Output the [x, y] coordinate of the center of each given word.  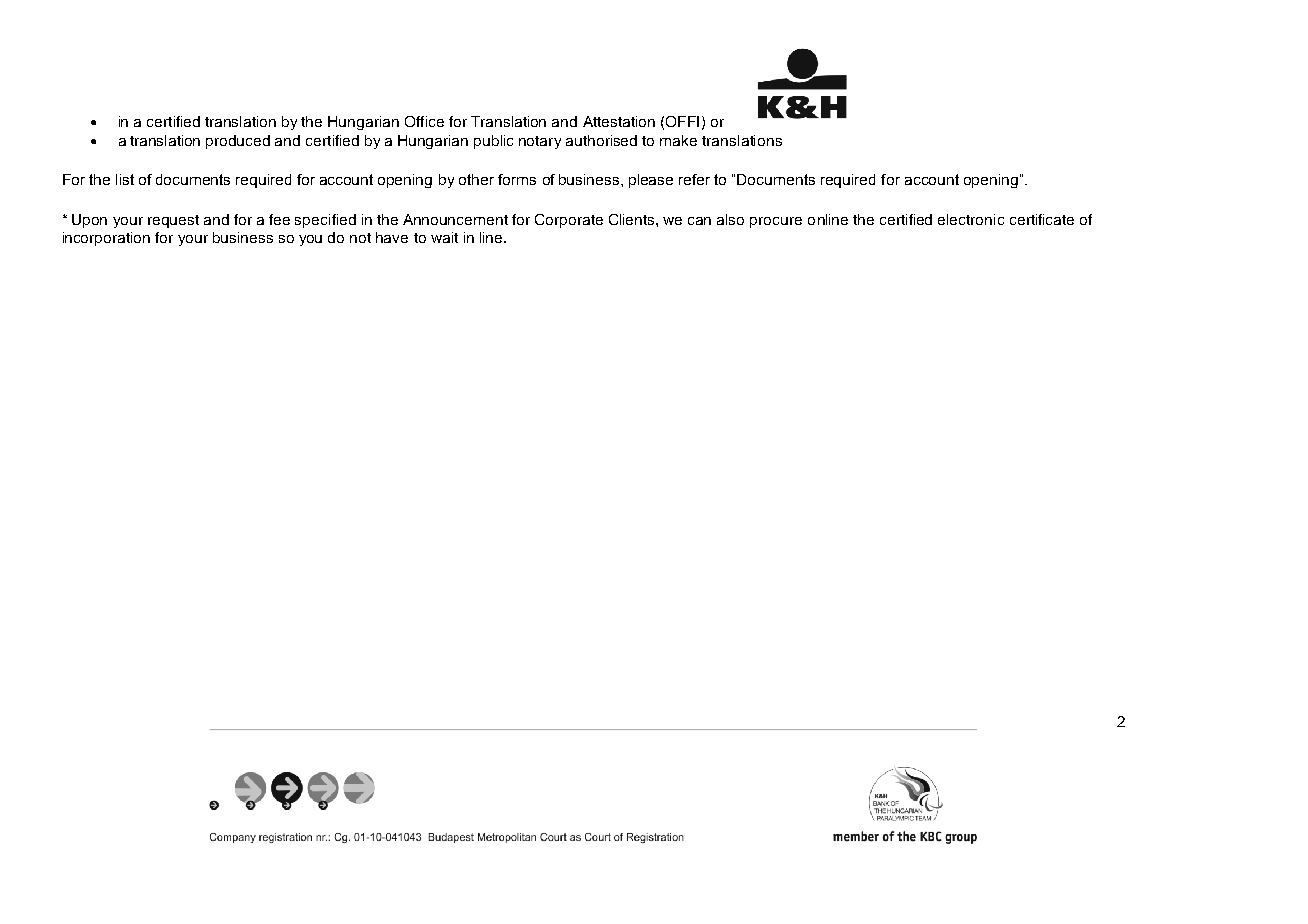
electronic [971, 219]
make [678, 140]
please [651, 181]
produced [238, 142]
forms [517, 179]
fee [279, 219]
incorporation [106, 239]
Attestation [619, 121]
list [125, 179]
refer [694, 179]
